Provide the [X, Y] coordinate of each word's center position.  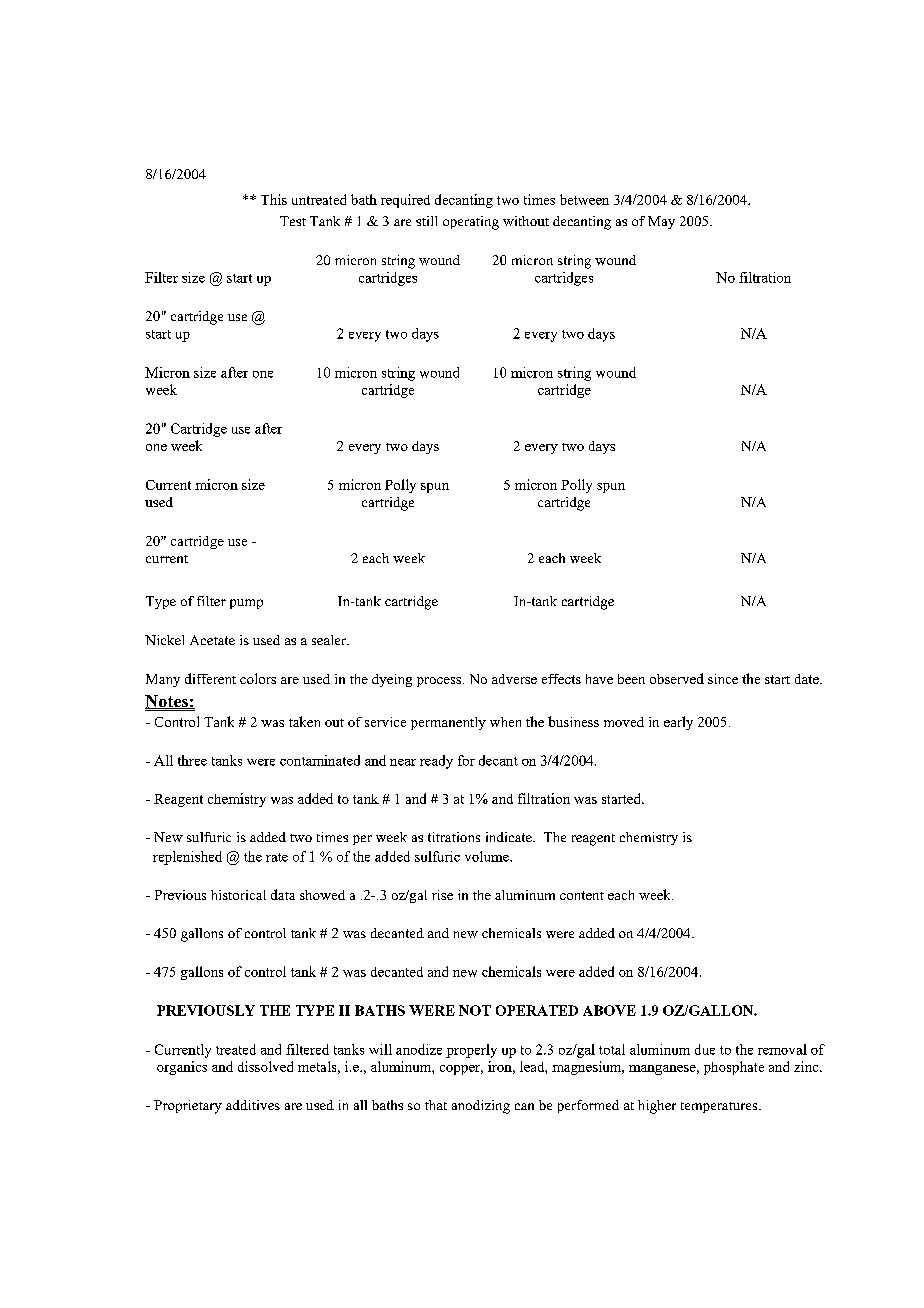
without [526, 221]
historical [238, 895]
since [723, 679]
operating [471, 223]
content [582, 895]
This [274, 199]
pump [246, 604]
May [661, 222]
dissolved [265, 1066]
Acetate [212, 640]
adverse [514, 679]
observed [677, 678]
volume [488, 856]
